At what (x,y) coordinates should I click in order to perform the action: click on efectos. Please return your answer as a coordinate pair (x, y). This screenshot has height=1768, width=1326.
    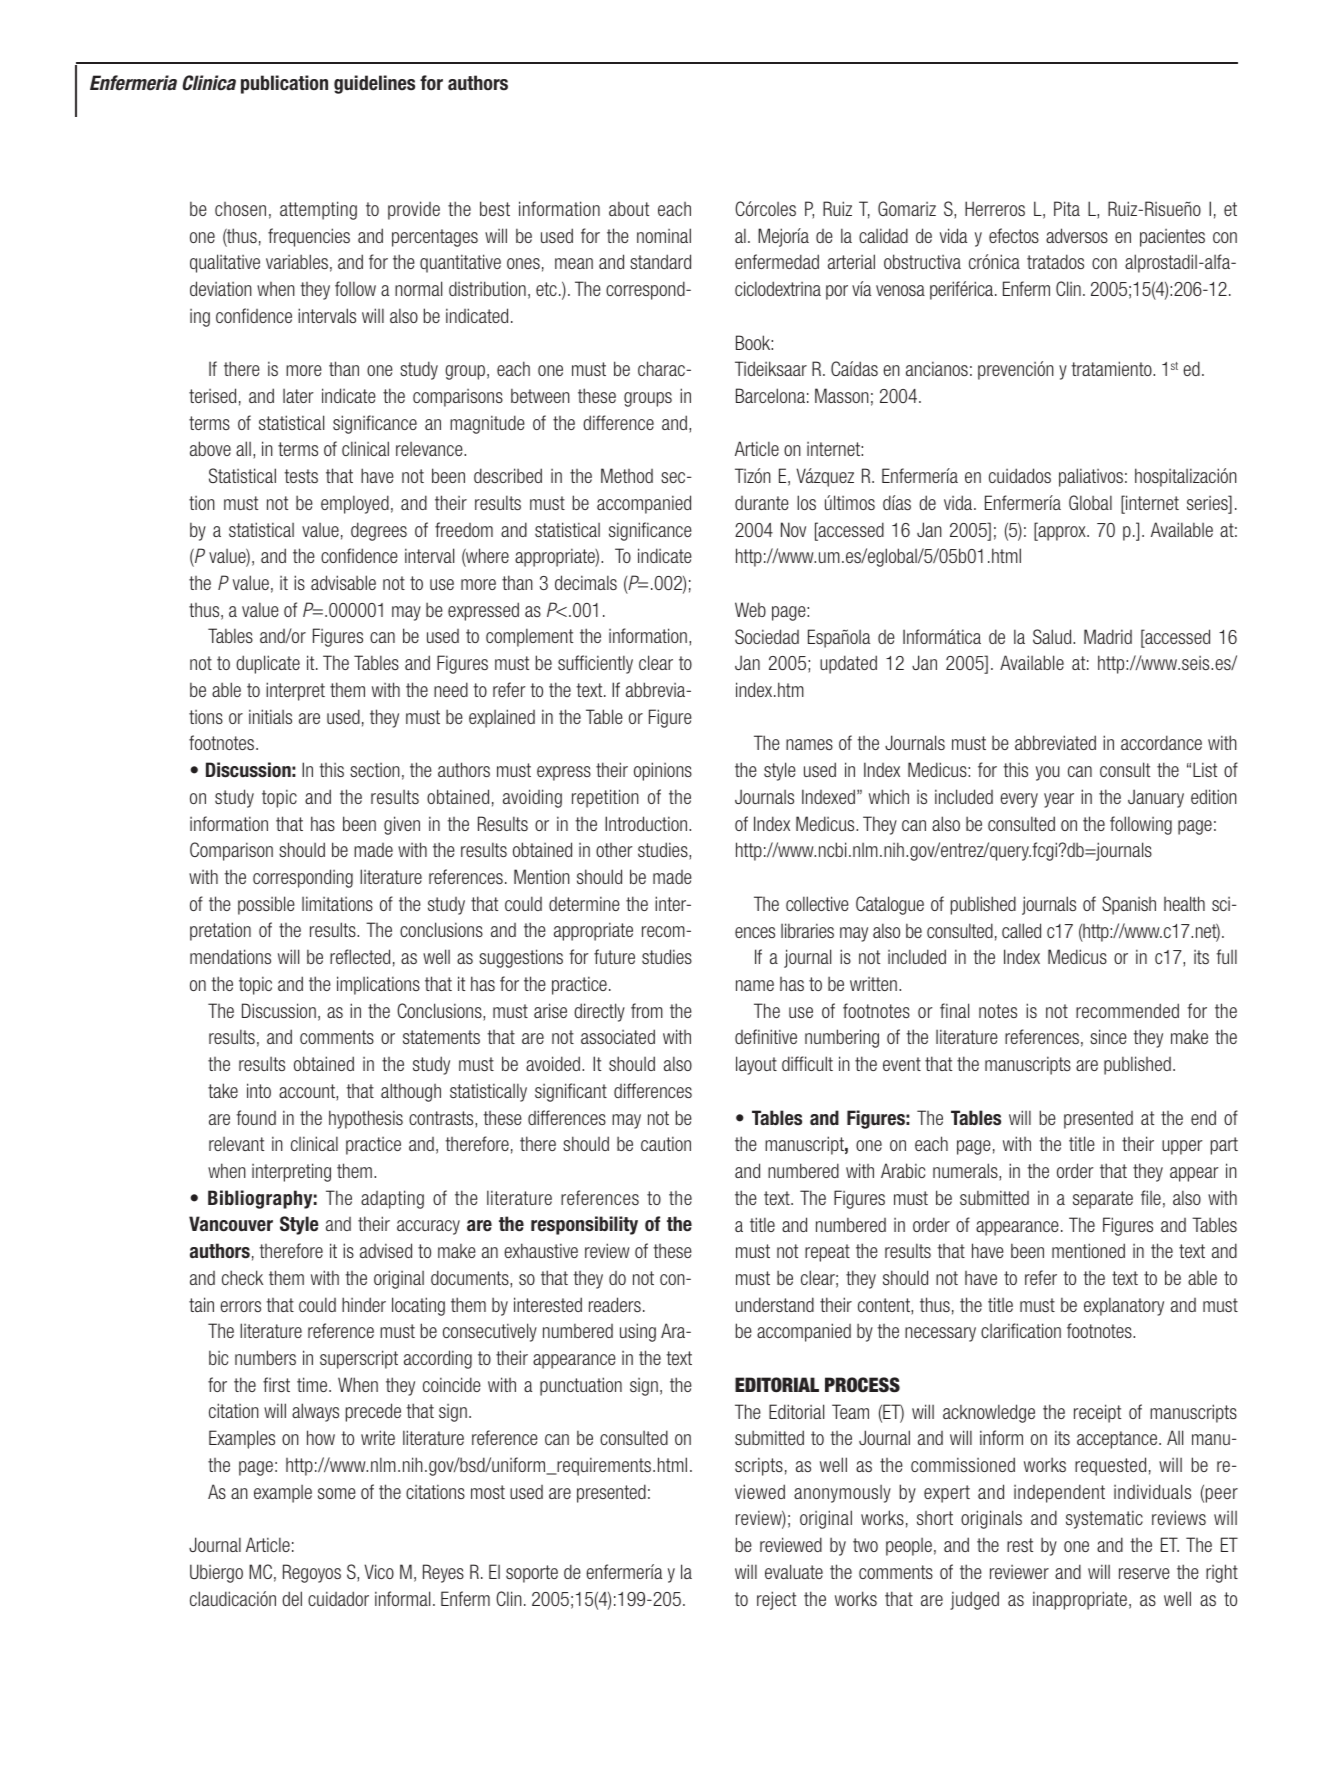
    Looking at the image, I should click on (1014, 235).
